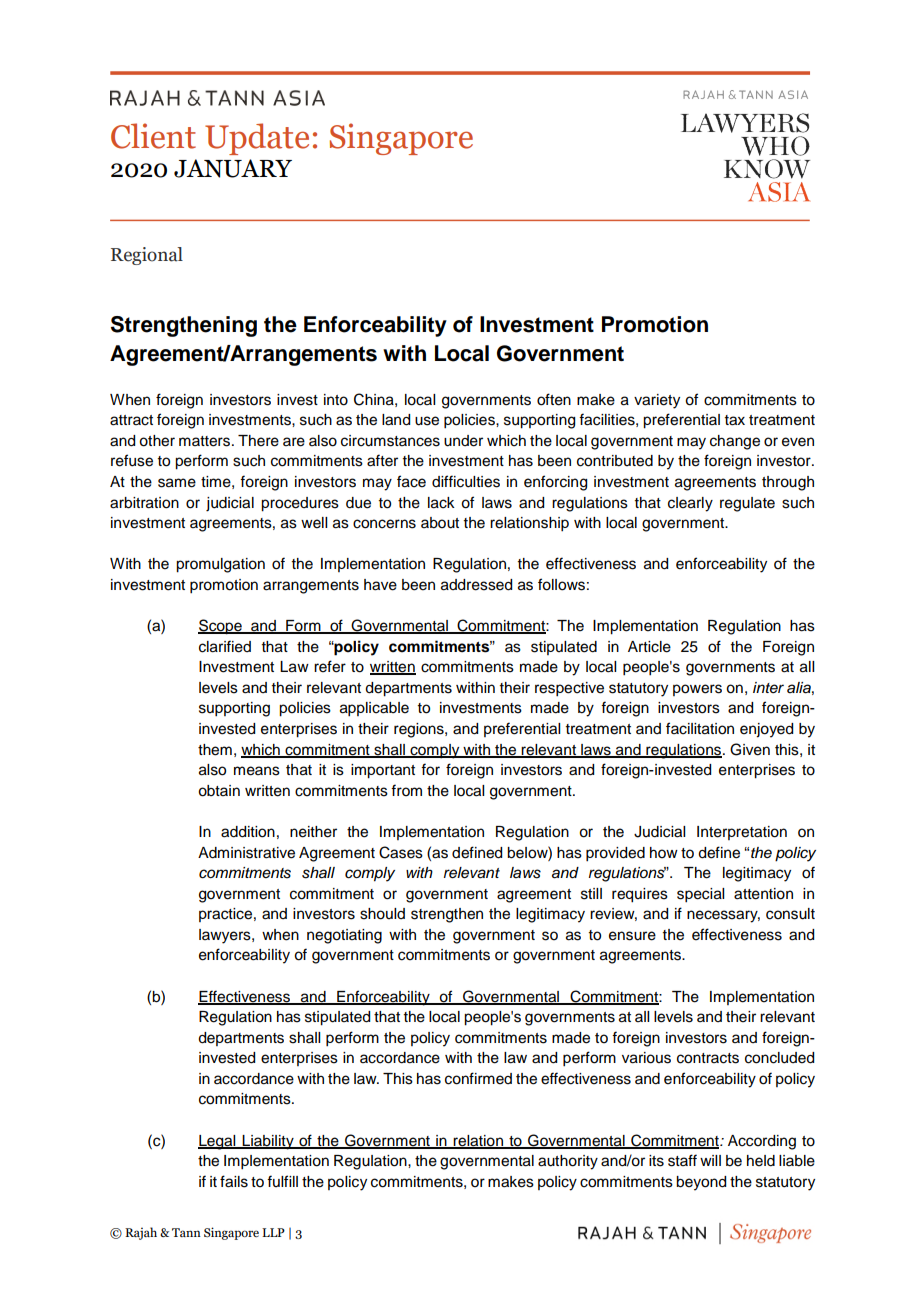 Image resolution: width=924 pixels, height=1309 pixels. Describe the element at coordinates (234, 1181) in the screenshot. I see `fails` at that location.
